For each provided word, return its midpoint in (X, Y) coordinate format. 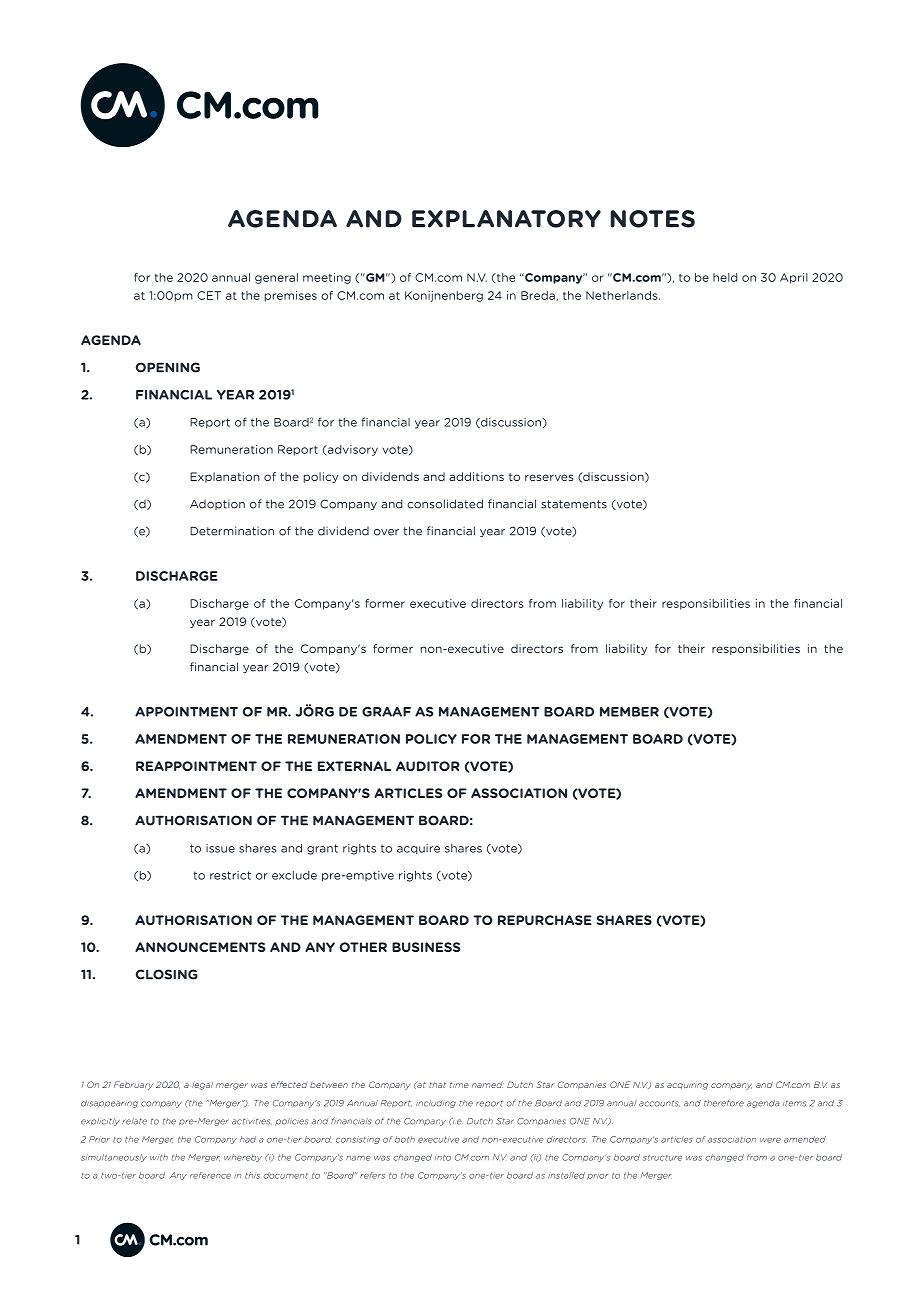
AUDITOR (428, 766)
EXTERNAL (354, 766)
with (159, 1157)
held (725, 277)
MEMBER (629, 712)
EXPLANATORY (506, 219)
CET (209, 295)
